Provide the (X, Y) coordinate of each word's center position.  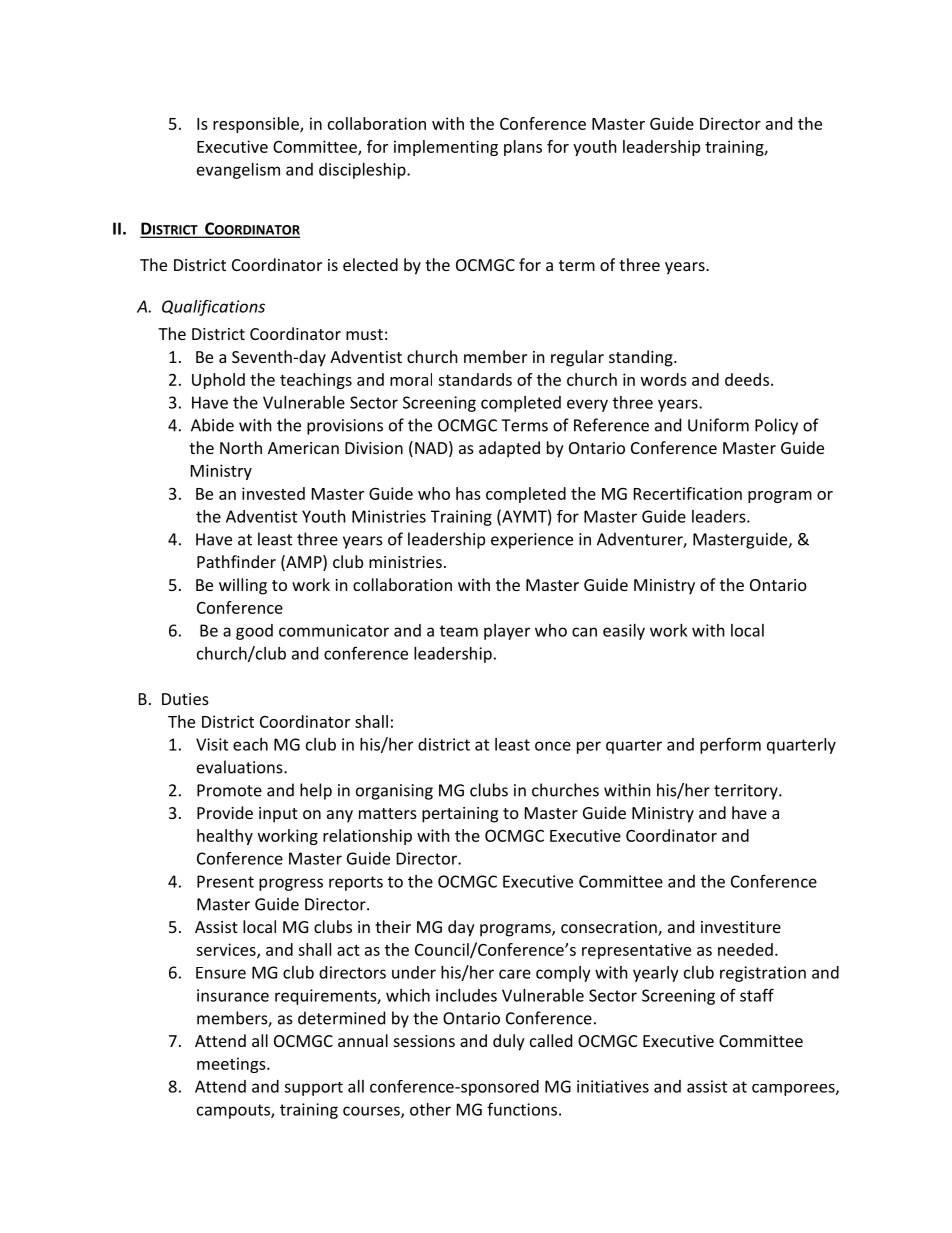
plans (523, 148)
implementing (446, 148)
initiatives (613, 1086)
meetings (232, 1065)
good (254, 632)
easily (624, 632)
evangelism (238, 171)
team (459, 631)
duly (509, 1042)
